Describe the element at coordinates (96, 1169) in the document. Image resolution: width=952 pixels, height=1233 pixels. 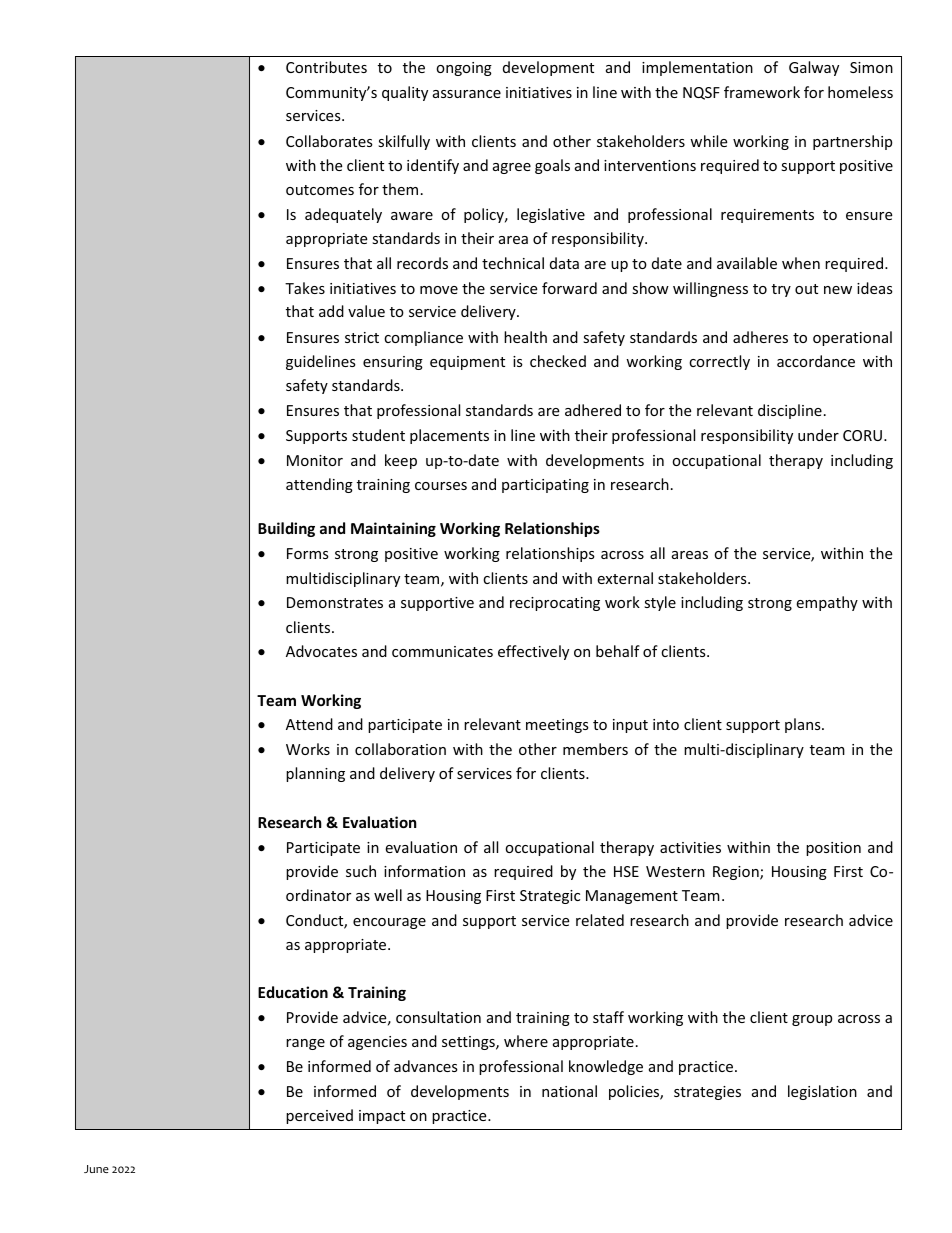
I see `June` at that location.
